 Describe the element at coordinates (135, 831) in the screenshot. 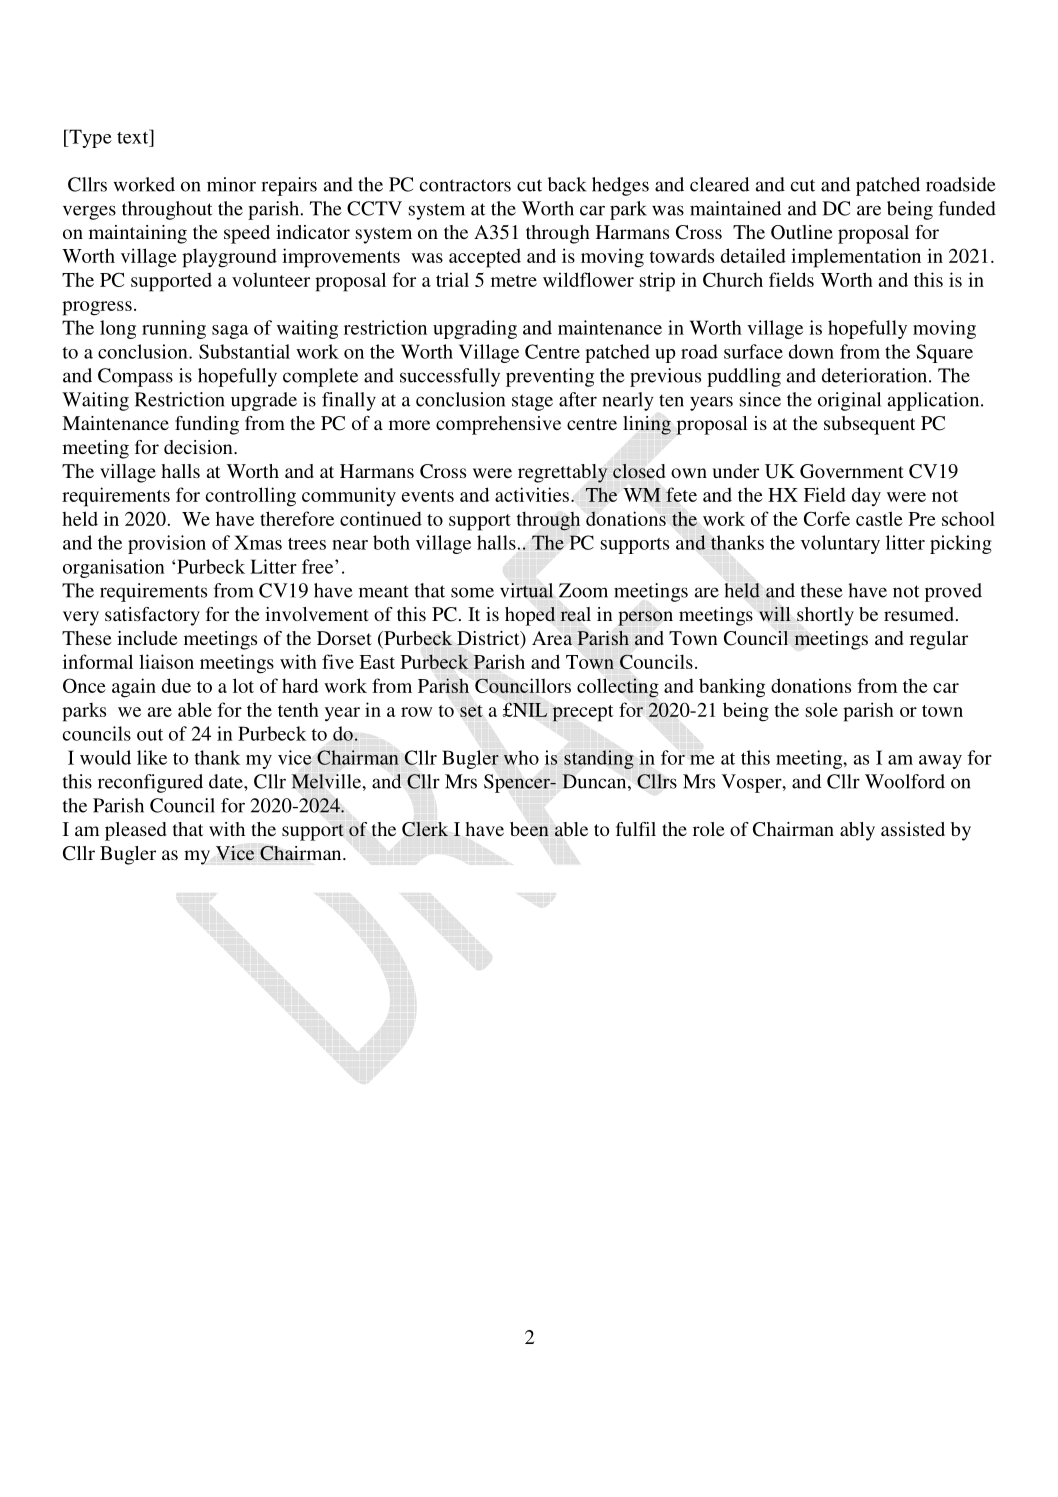

I see `pleased` at that location.
